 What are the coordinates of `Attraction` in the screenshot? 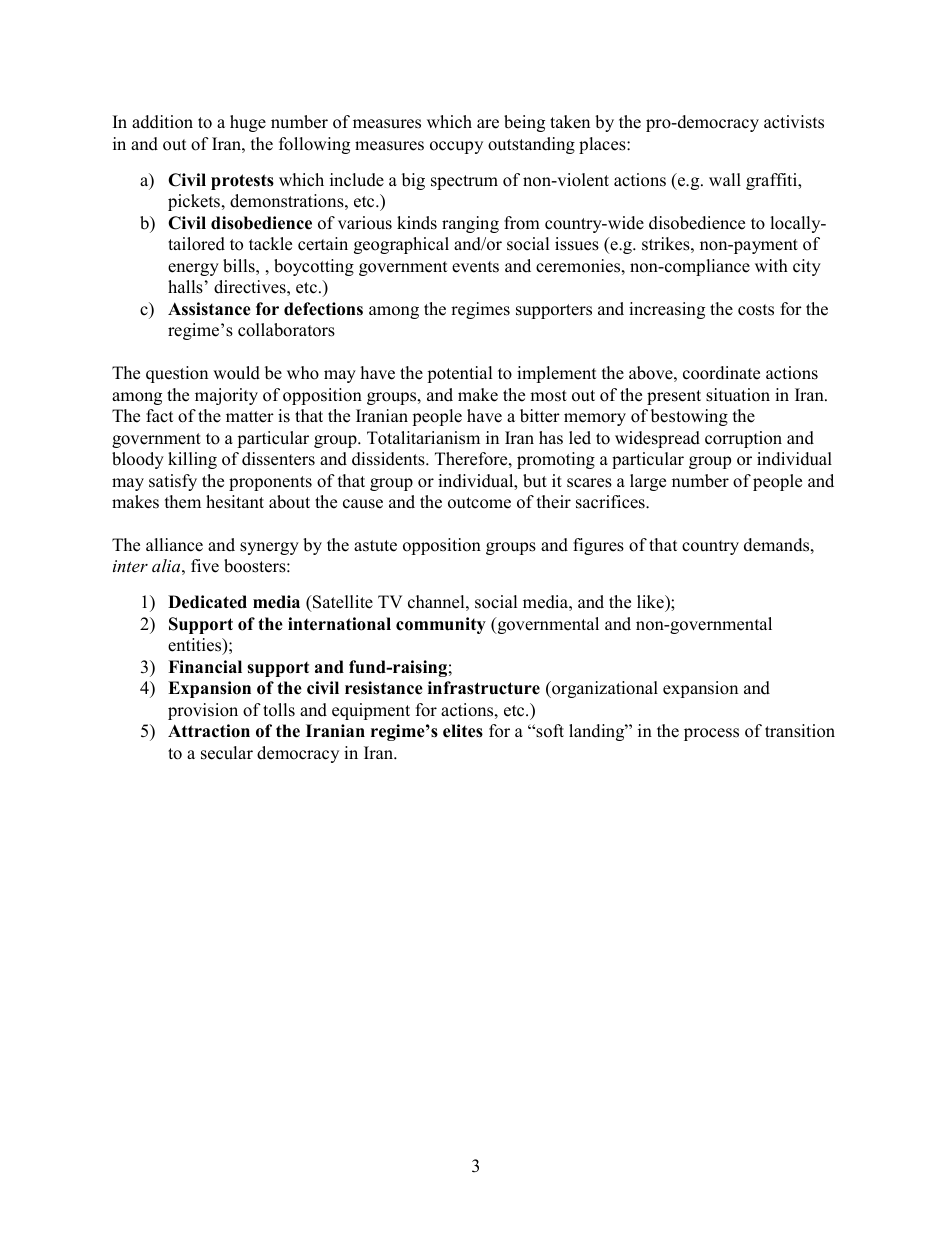 It's located at (209, 731).
